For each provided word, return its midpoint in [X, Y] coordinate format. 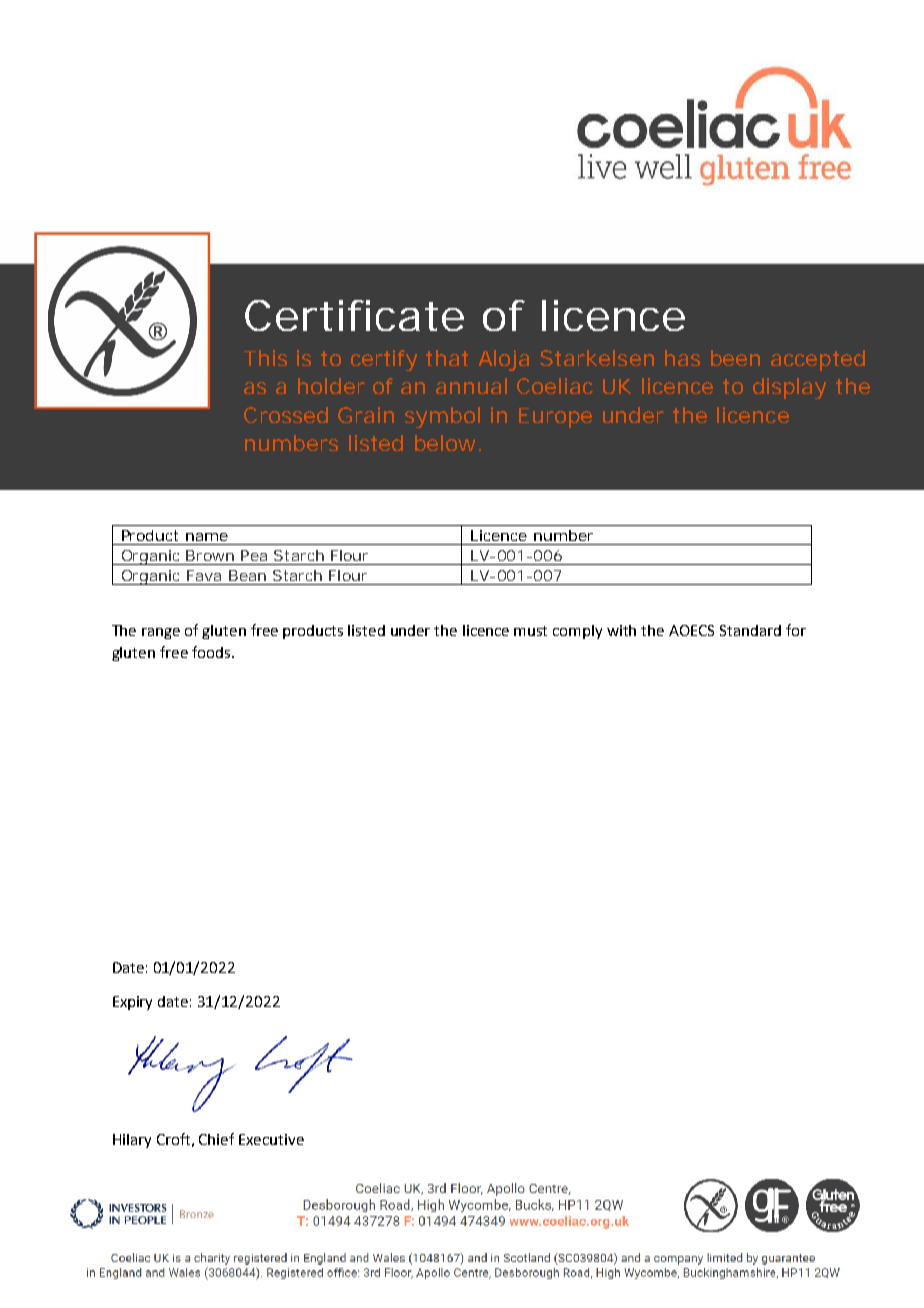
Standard [750, 630]
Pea [254, 555]
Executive [271, 1139]
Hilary [132, 1141]
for [796, 630]
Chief [216, 1139]
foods [212, 652]
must [530, 631]
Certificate [354, 315]
